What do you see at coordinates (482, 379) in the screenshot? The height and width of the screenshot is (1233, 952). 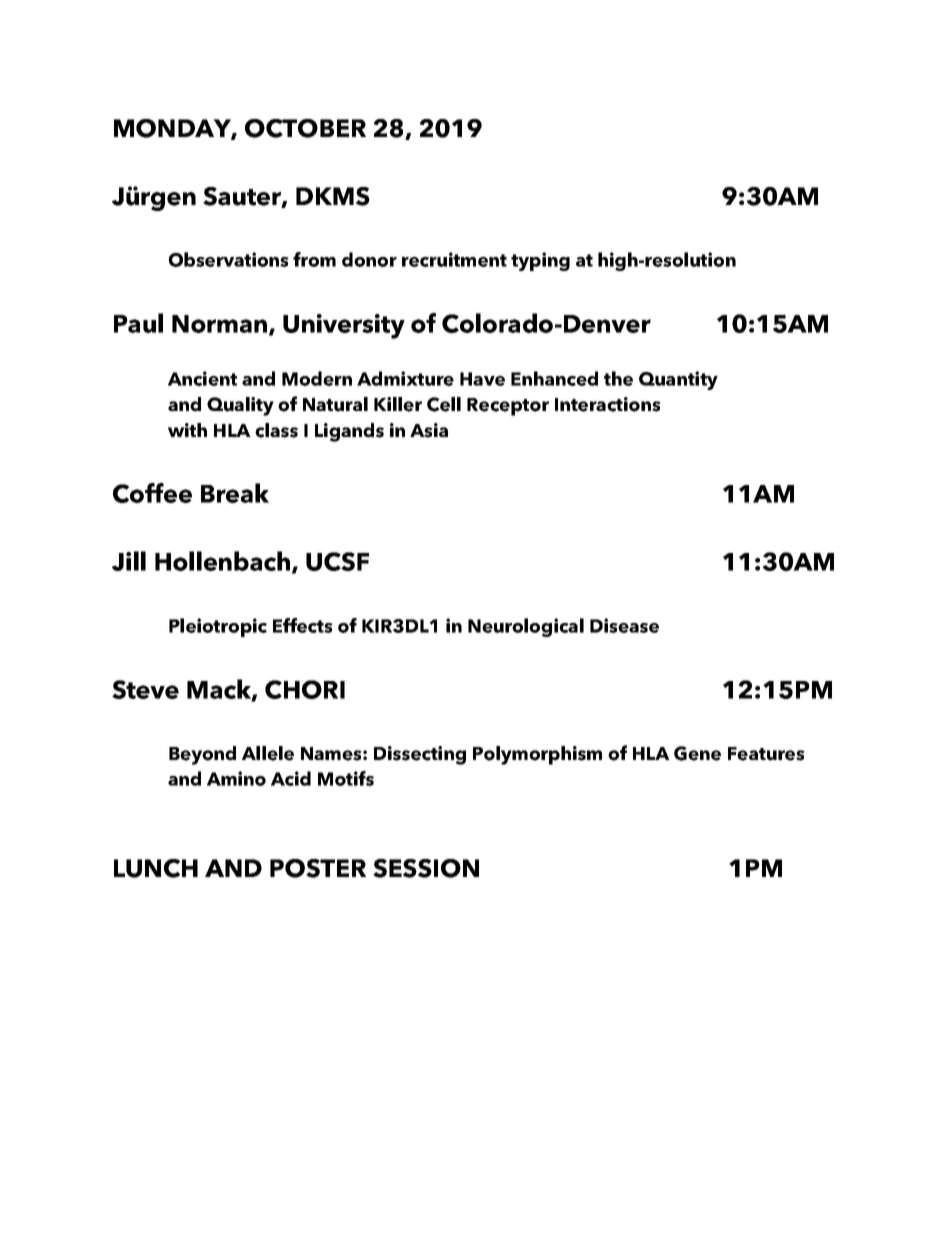 I see `Have` at bounding box center [482, 379].
